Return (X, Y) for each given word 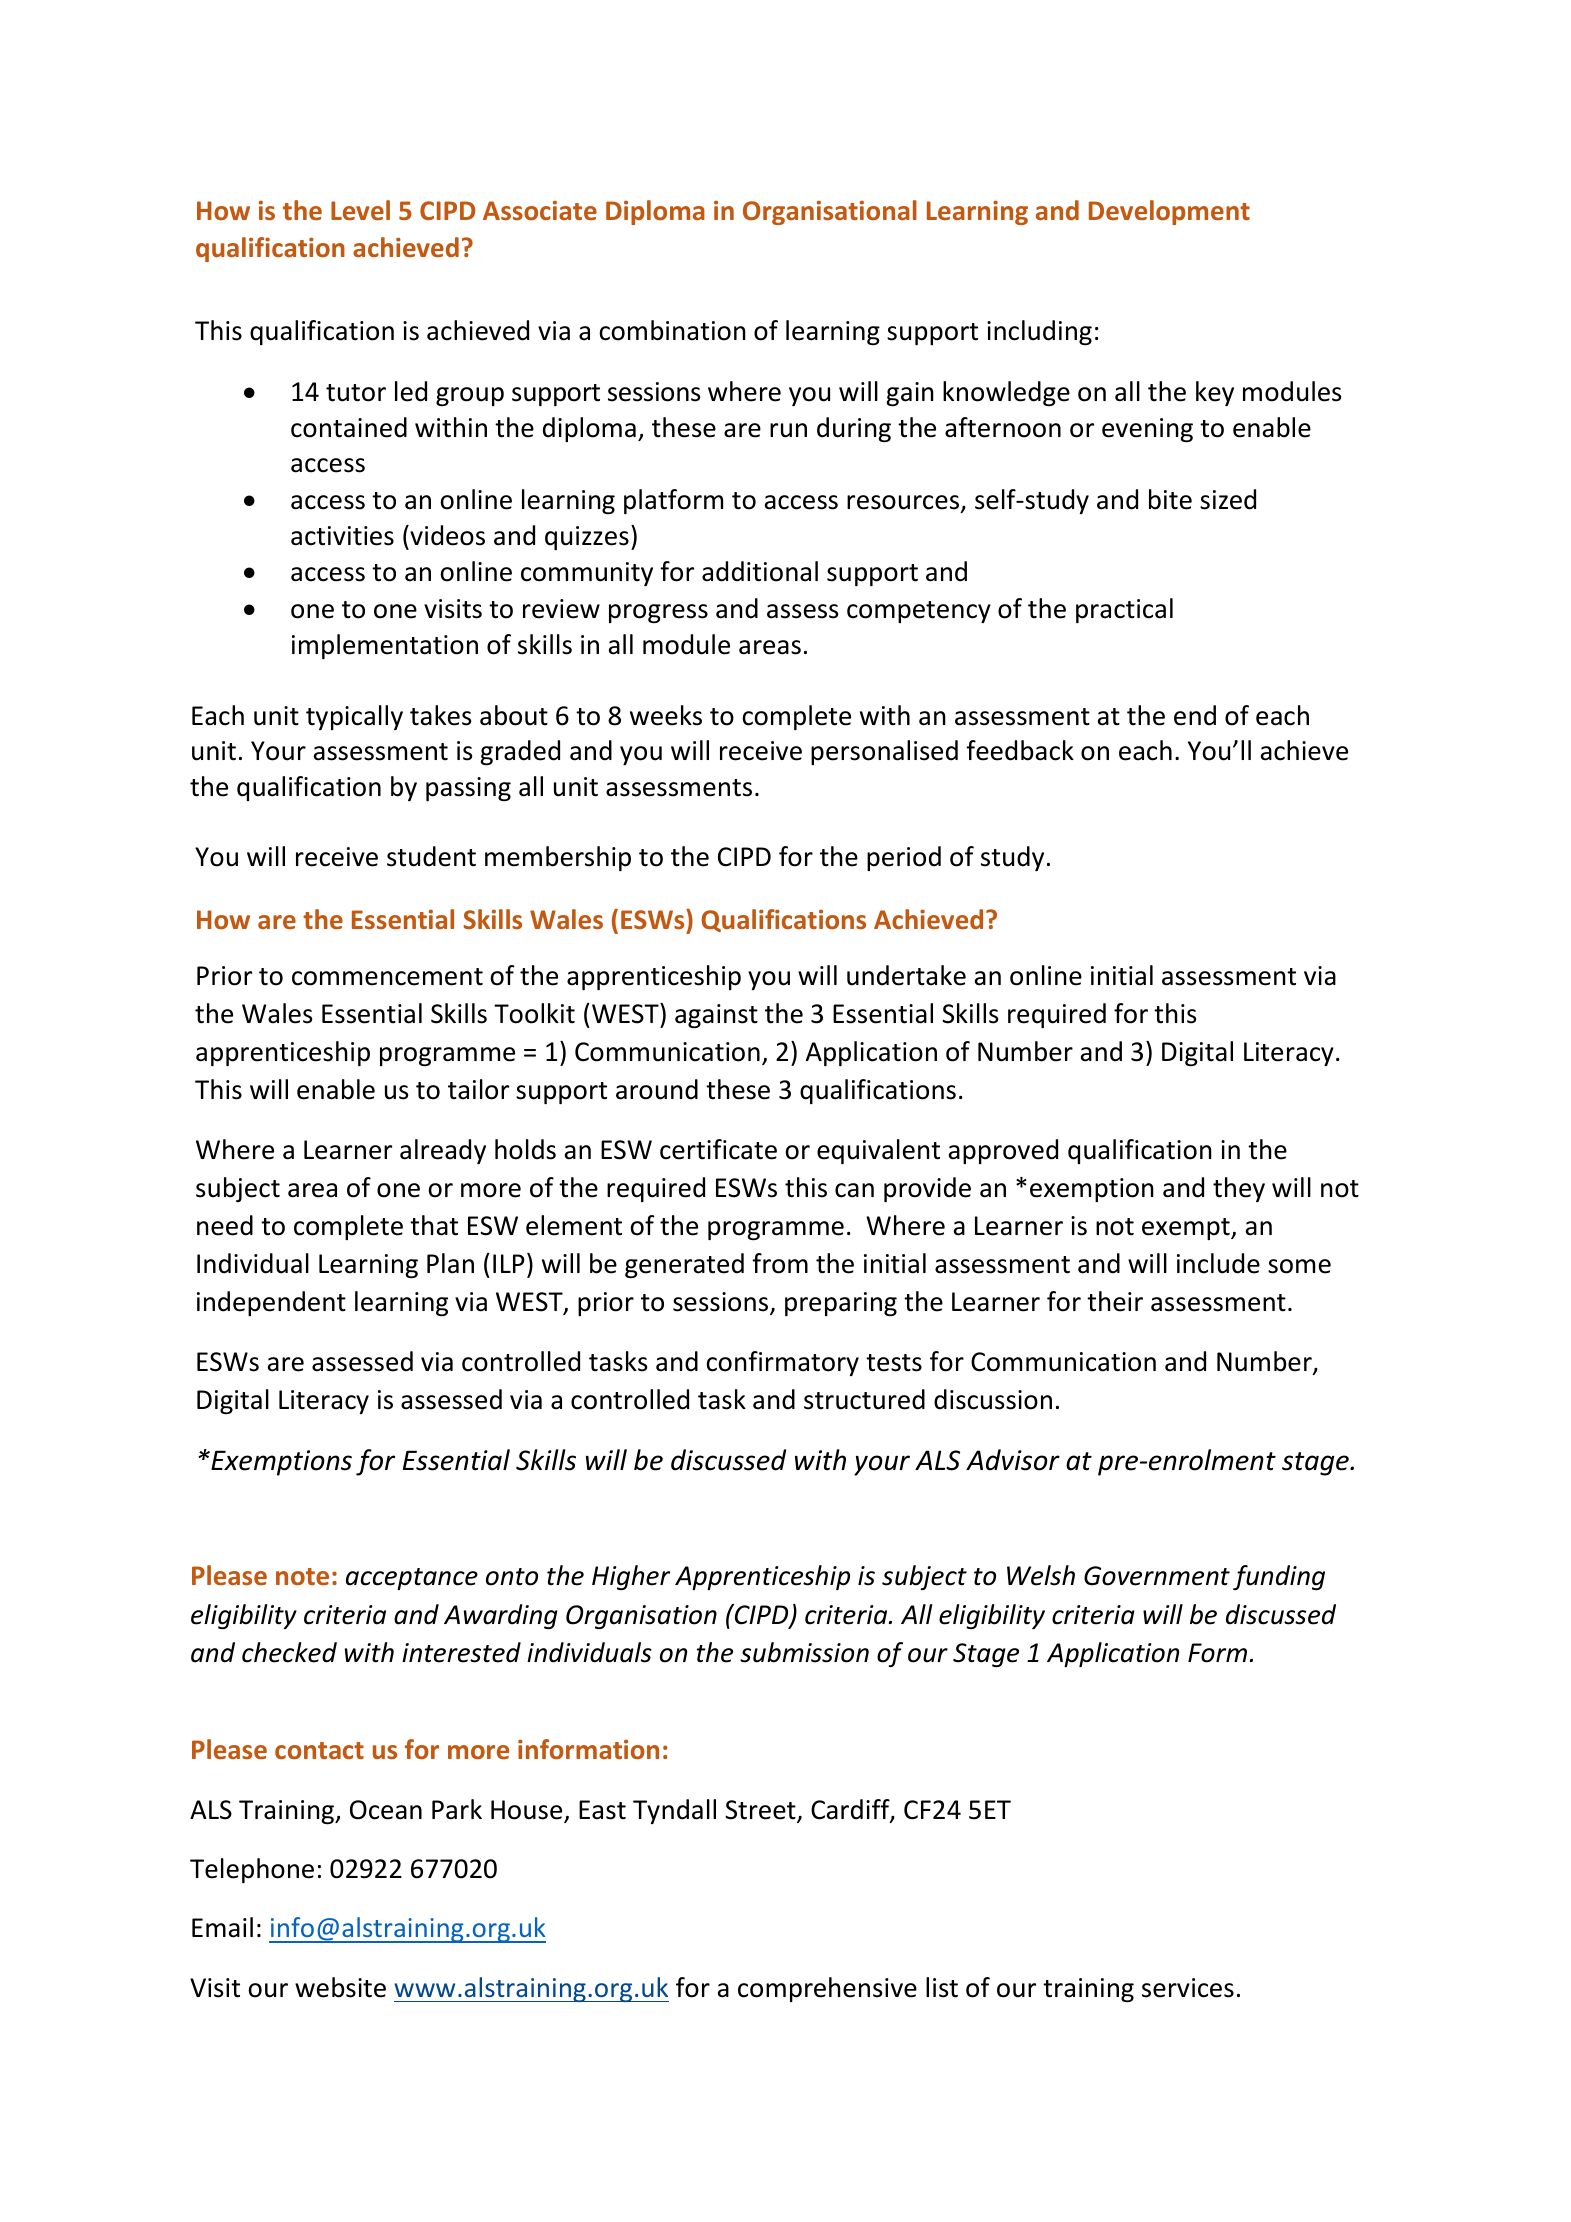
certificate (718, 1149)
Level (360, 210)
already (443, 1151)
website (340, 1987)
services (1188, 1988)
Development (1169, 212)
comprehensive (827, 1989)
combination (672, 330)
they (1239, 1189)
